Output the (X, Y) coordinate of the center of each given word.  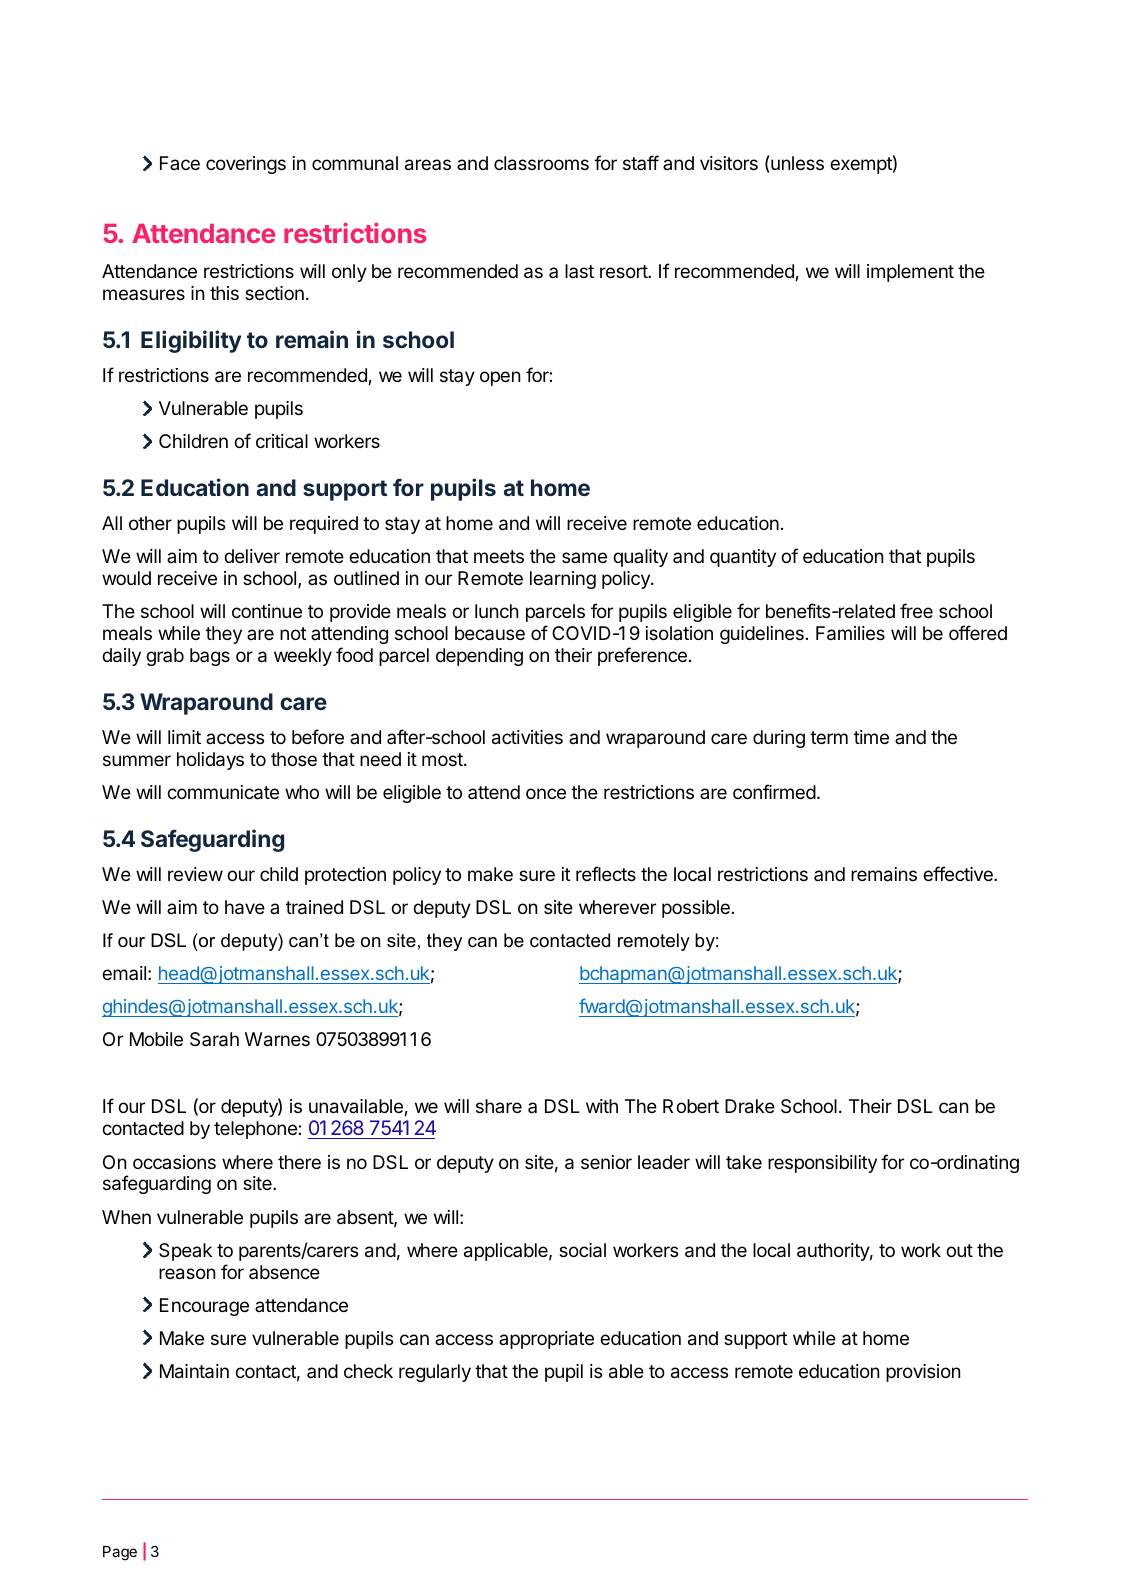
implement (910, 273)
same (584, 557)
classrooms (541, 163)
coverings (246, 165)
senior (606, 1162)
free (916, 610)
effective (959, 873)
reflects (606, 873)
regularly (435, 1373)
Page (120, 1553)
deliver (252, 556)
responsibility (822, 1164)
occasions (174, 1162)
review (195, 874)
